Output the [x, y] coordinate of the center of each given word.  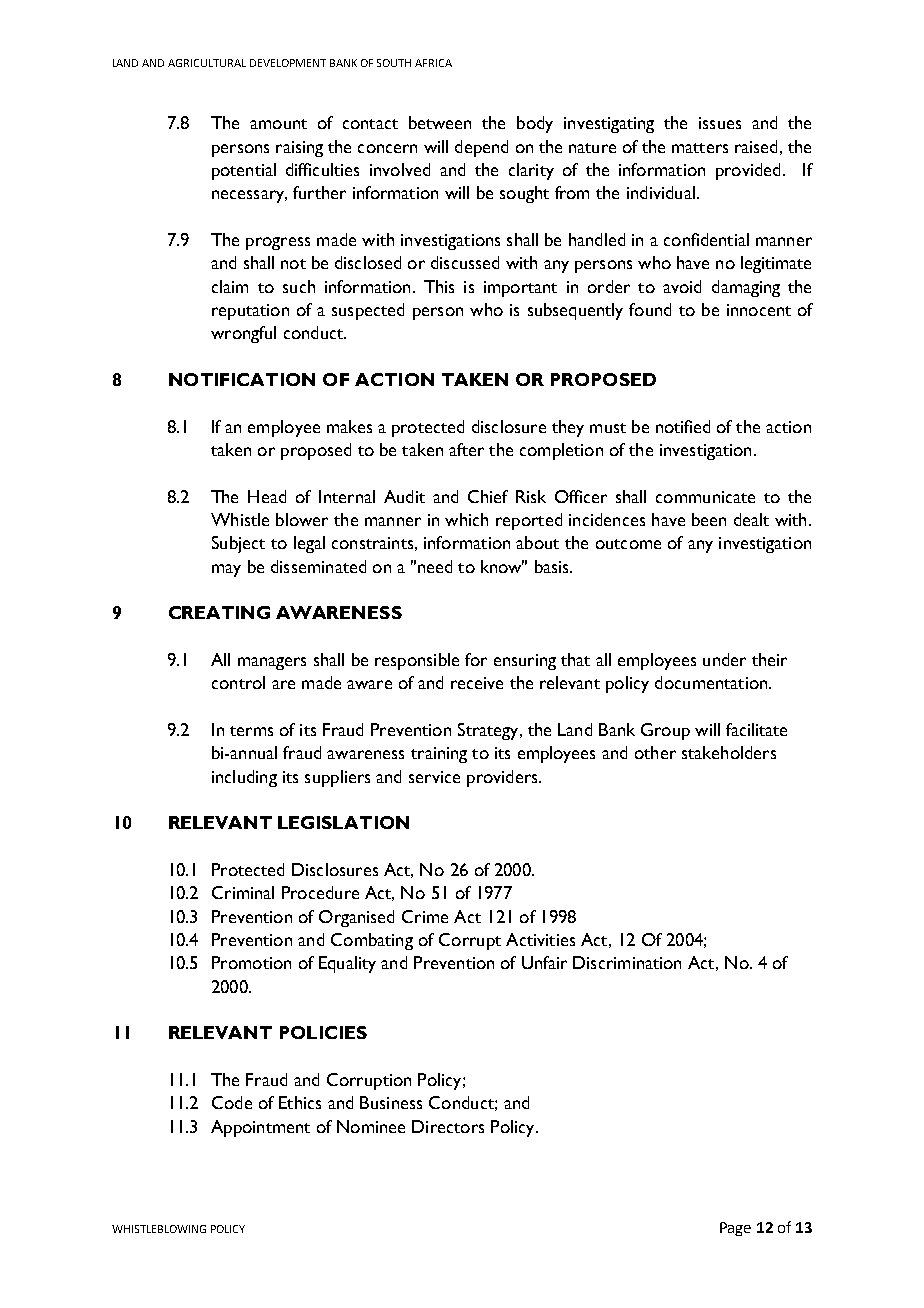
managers [272, 663]
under [724, 659]
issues [720, 123]
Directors [448, 1126]
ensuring [525, 662]
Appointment [260, 1128]
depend [481, 148]
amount [278, 124]
